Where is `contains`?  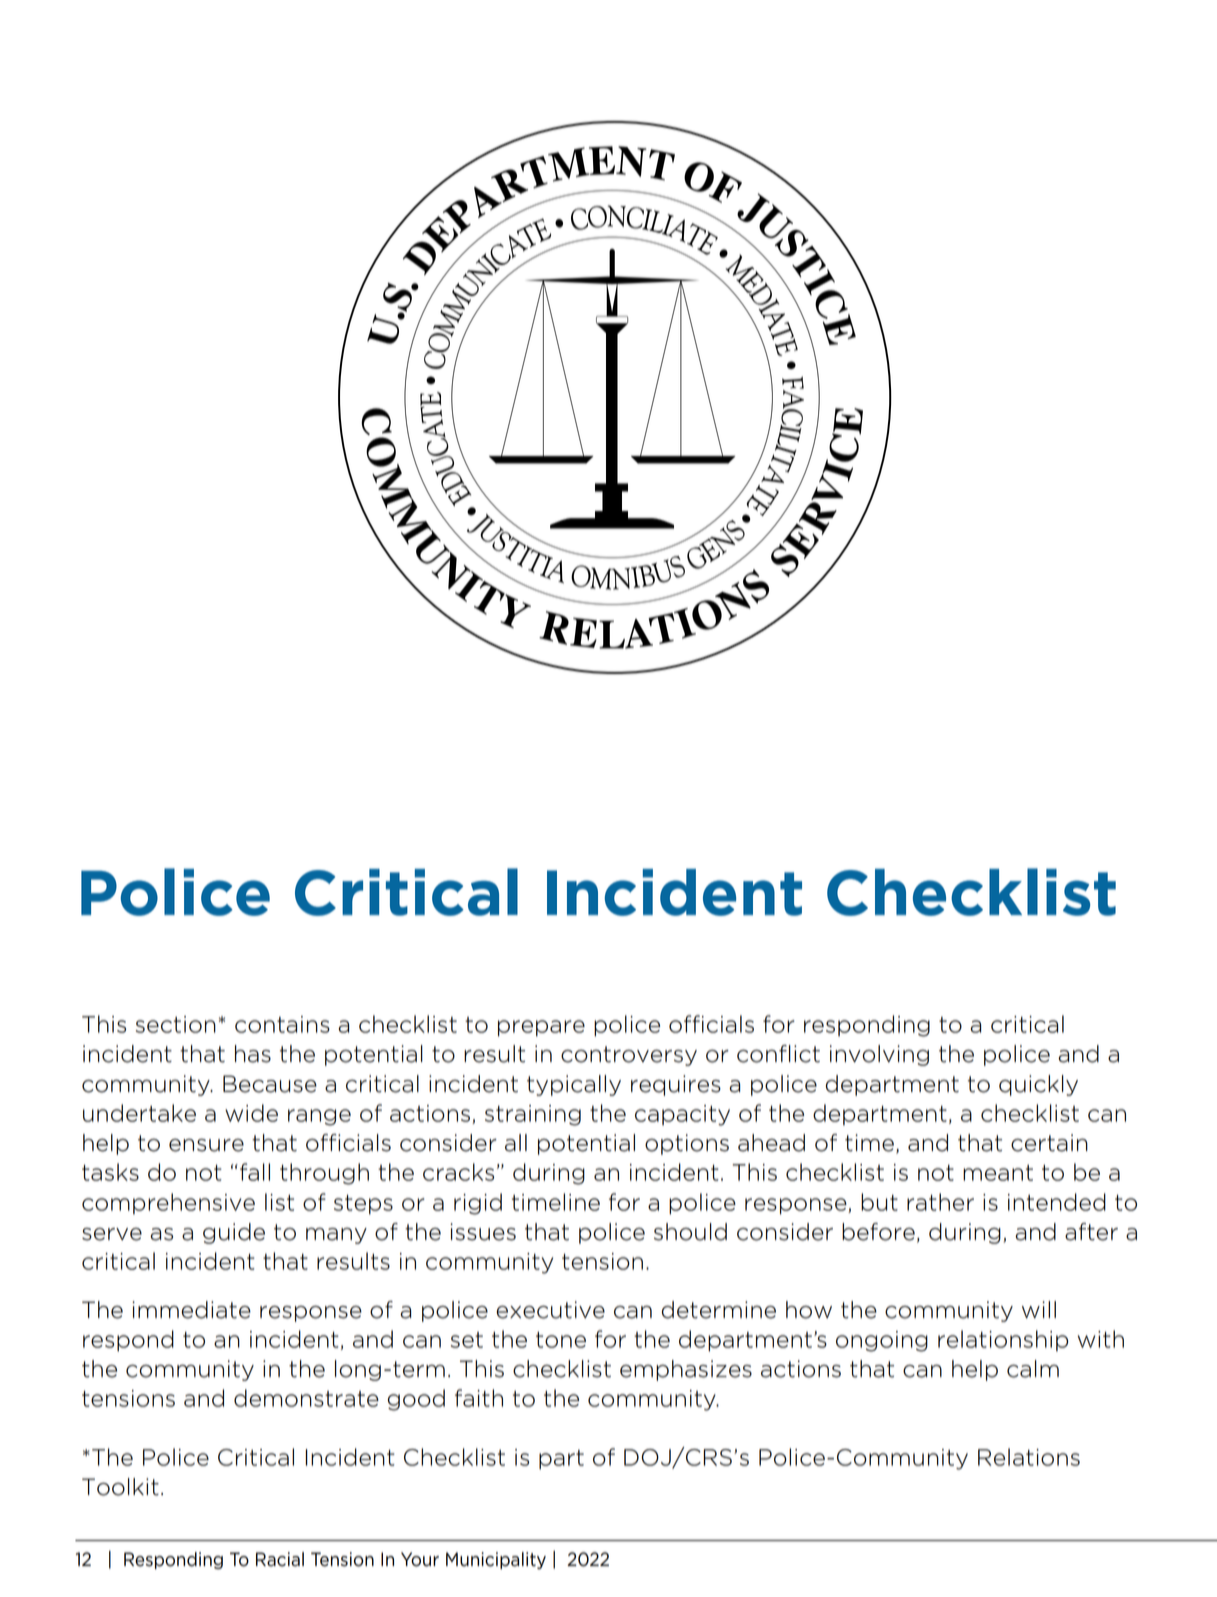
contains is located at coordinates (282, 1024).
